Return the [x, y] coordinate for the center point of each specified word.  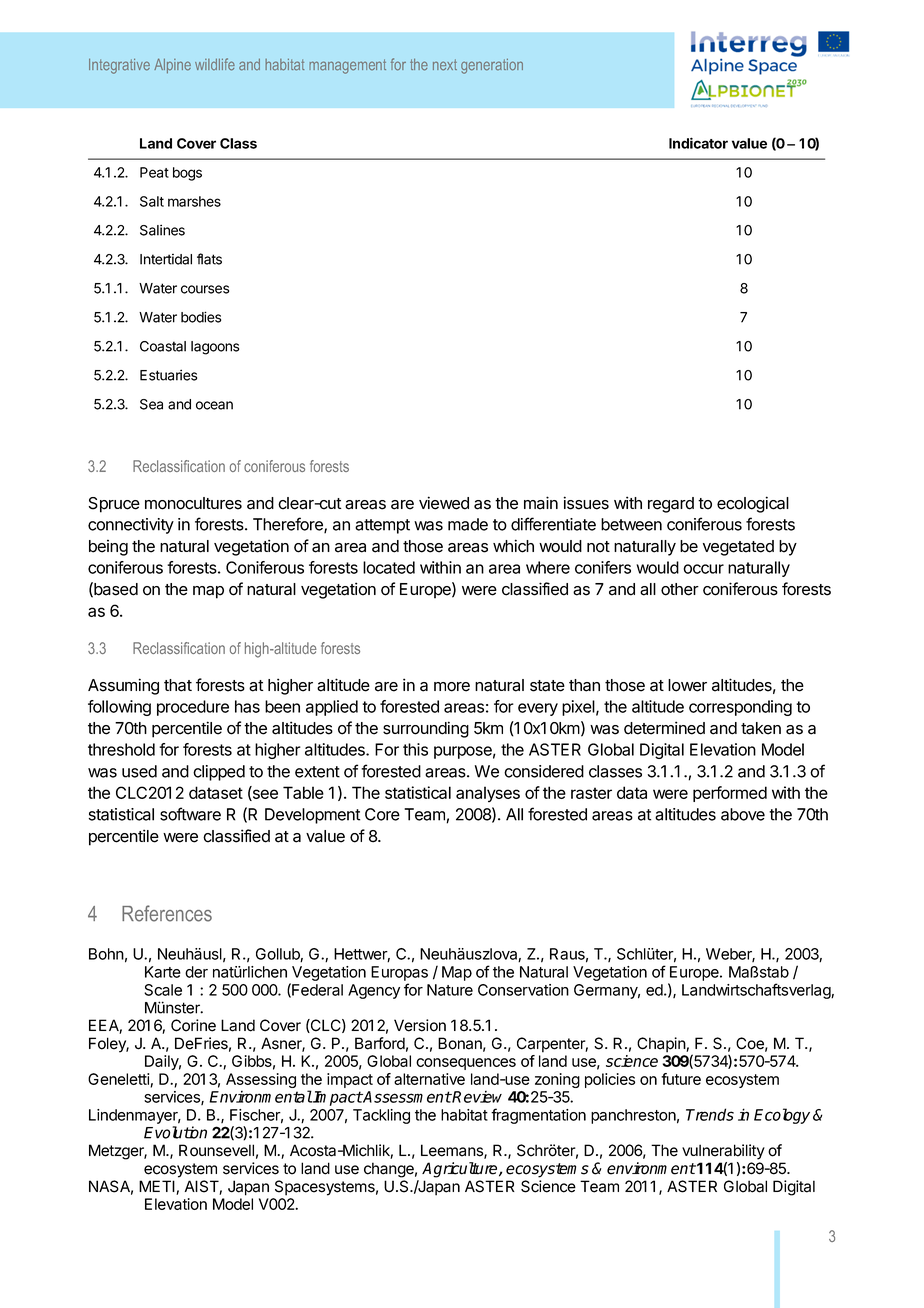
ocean [214, 405]
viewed [444, 503]
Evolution [175, 1132]
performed [730, 794]
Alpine [172, 65]
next [445, 65]
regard [671, 505]
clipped [219, 773]
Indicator [698, 143]
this [415, 749]
